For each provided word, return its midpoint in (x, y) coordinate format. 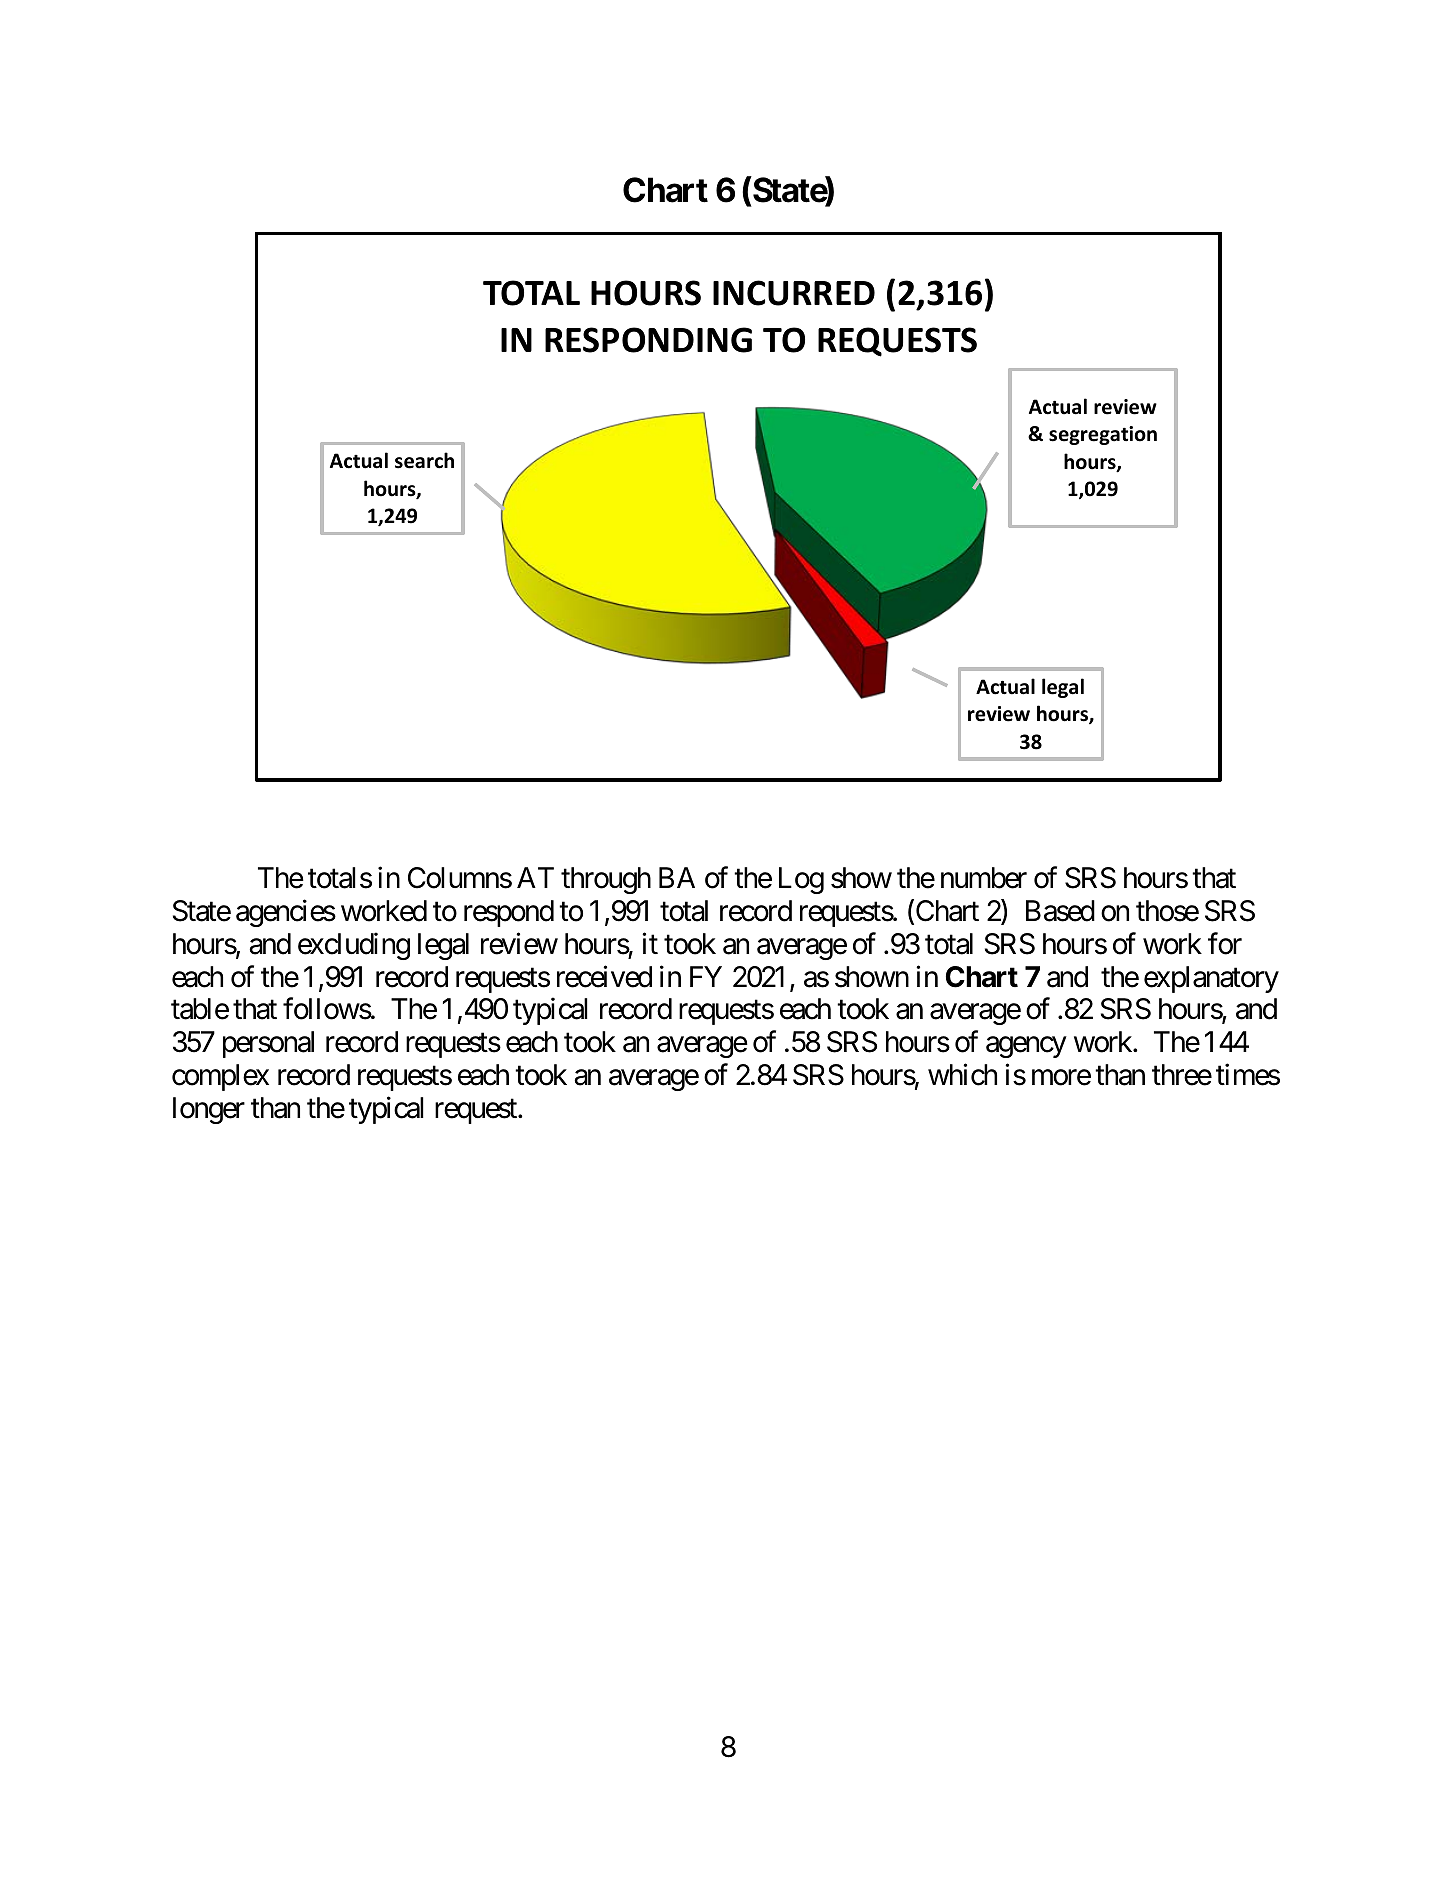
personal (268, 1044)
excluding (354, 946)
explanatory (1211, 979)
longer (209, 1110)
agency (1026, 1047)
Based (1060, 911)
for (1225, 943)
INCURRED (794, 293)
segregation (1103, 435)
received (604, 976)
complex (220, 1077)
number (984, 878)
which (962, 1075)
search (424, 460)
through (606, 880)
